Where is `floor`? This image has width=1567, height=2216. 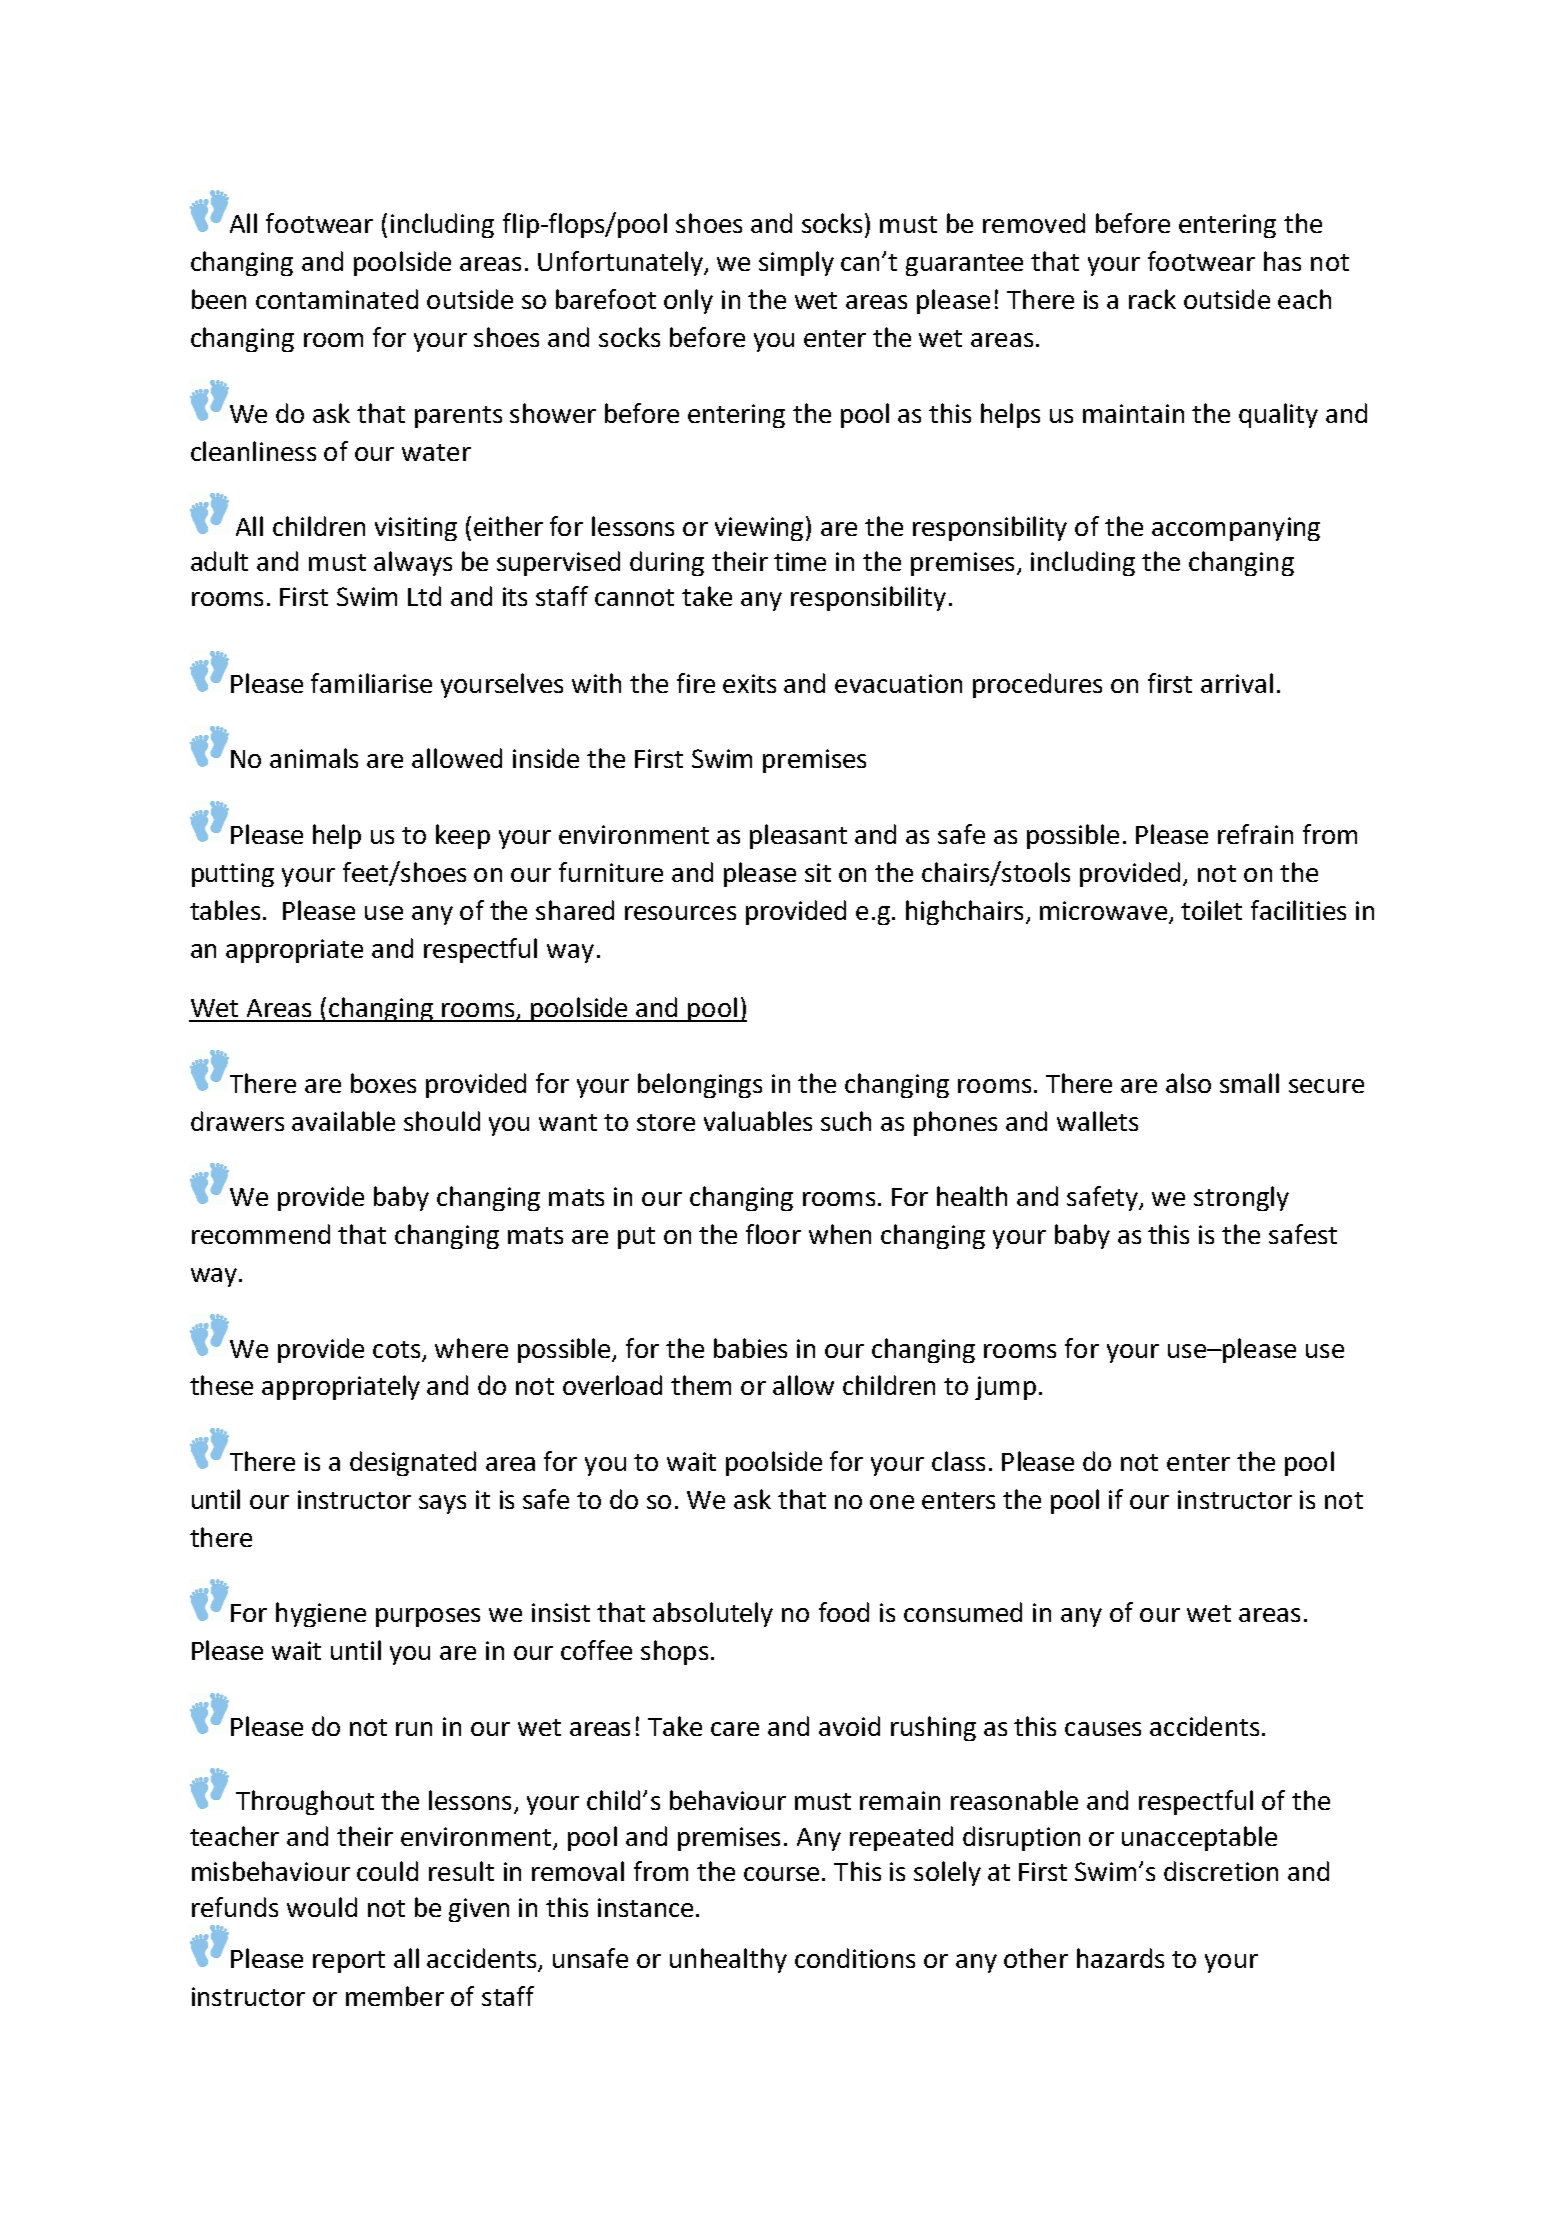
floor is located at coordinates (773, 1234).
